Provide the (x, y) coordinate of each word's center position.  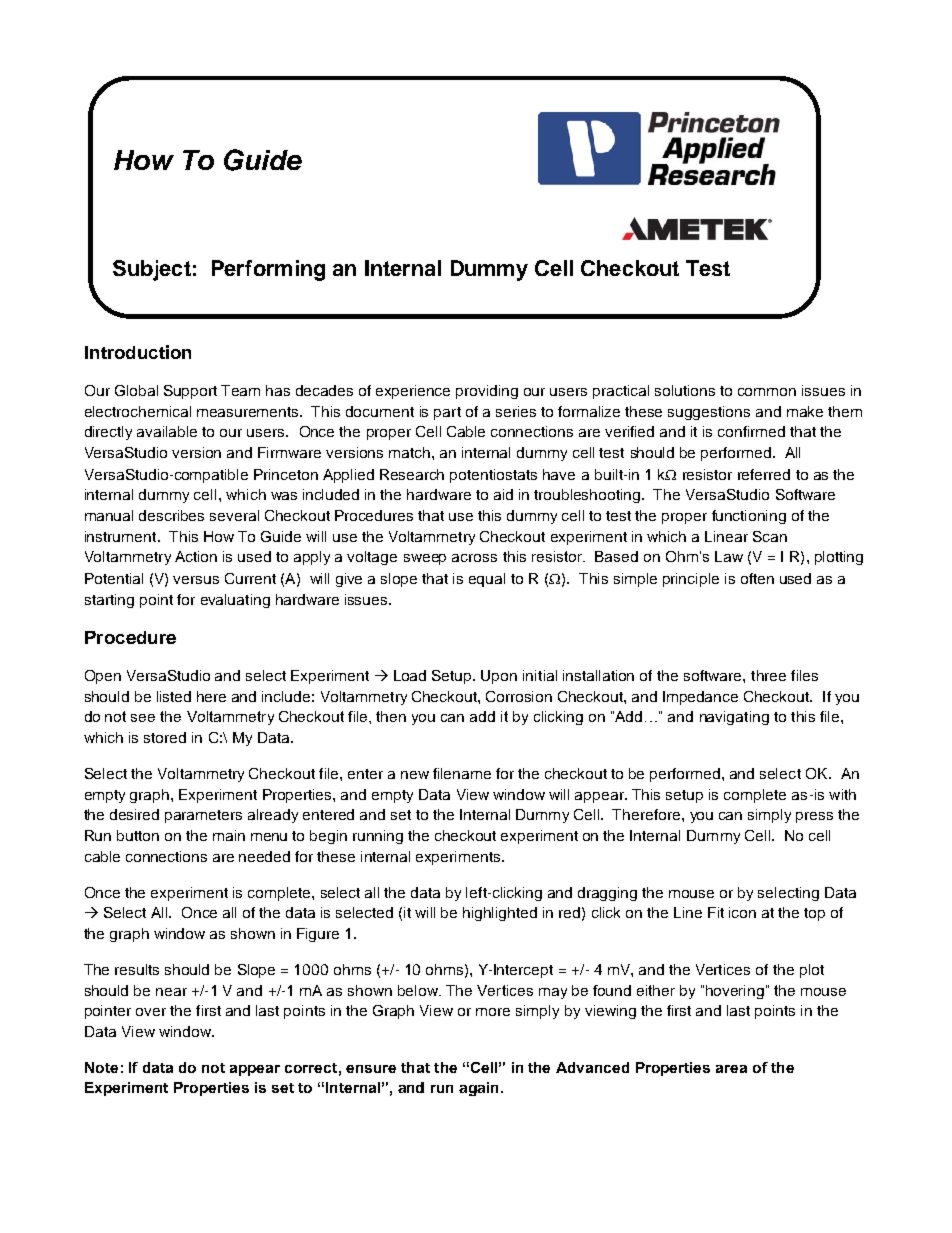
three (768, 675)
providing (487, 392)
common (767, 392)
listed (174, 696)
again (478, 1089)
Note (101, 1067)
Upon (499, 677)
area (731, 1069)
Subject (152, 270)
